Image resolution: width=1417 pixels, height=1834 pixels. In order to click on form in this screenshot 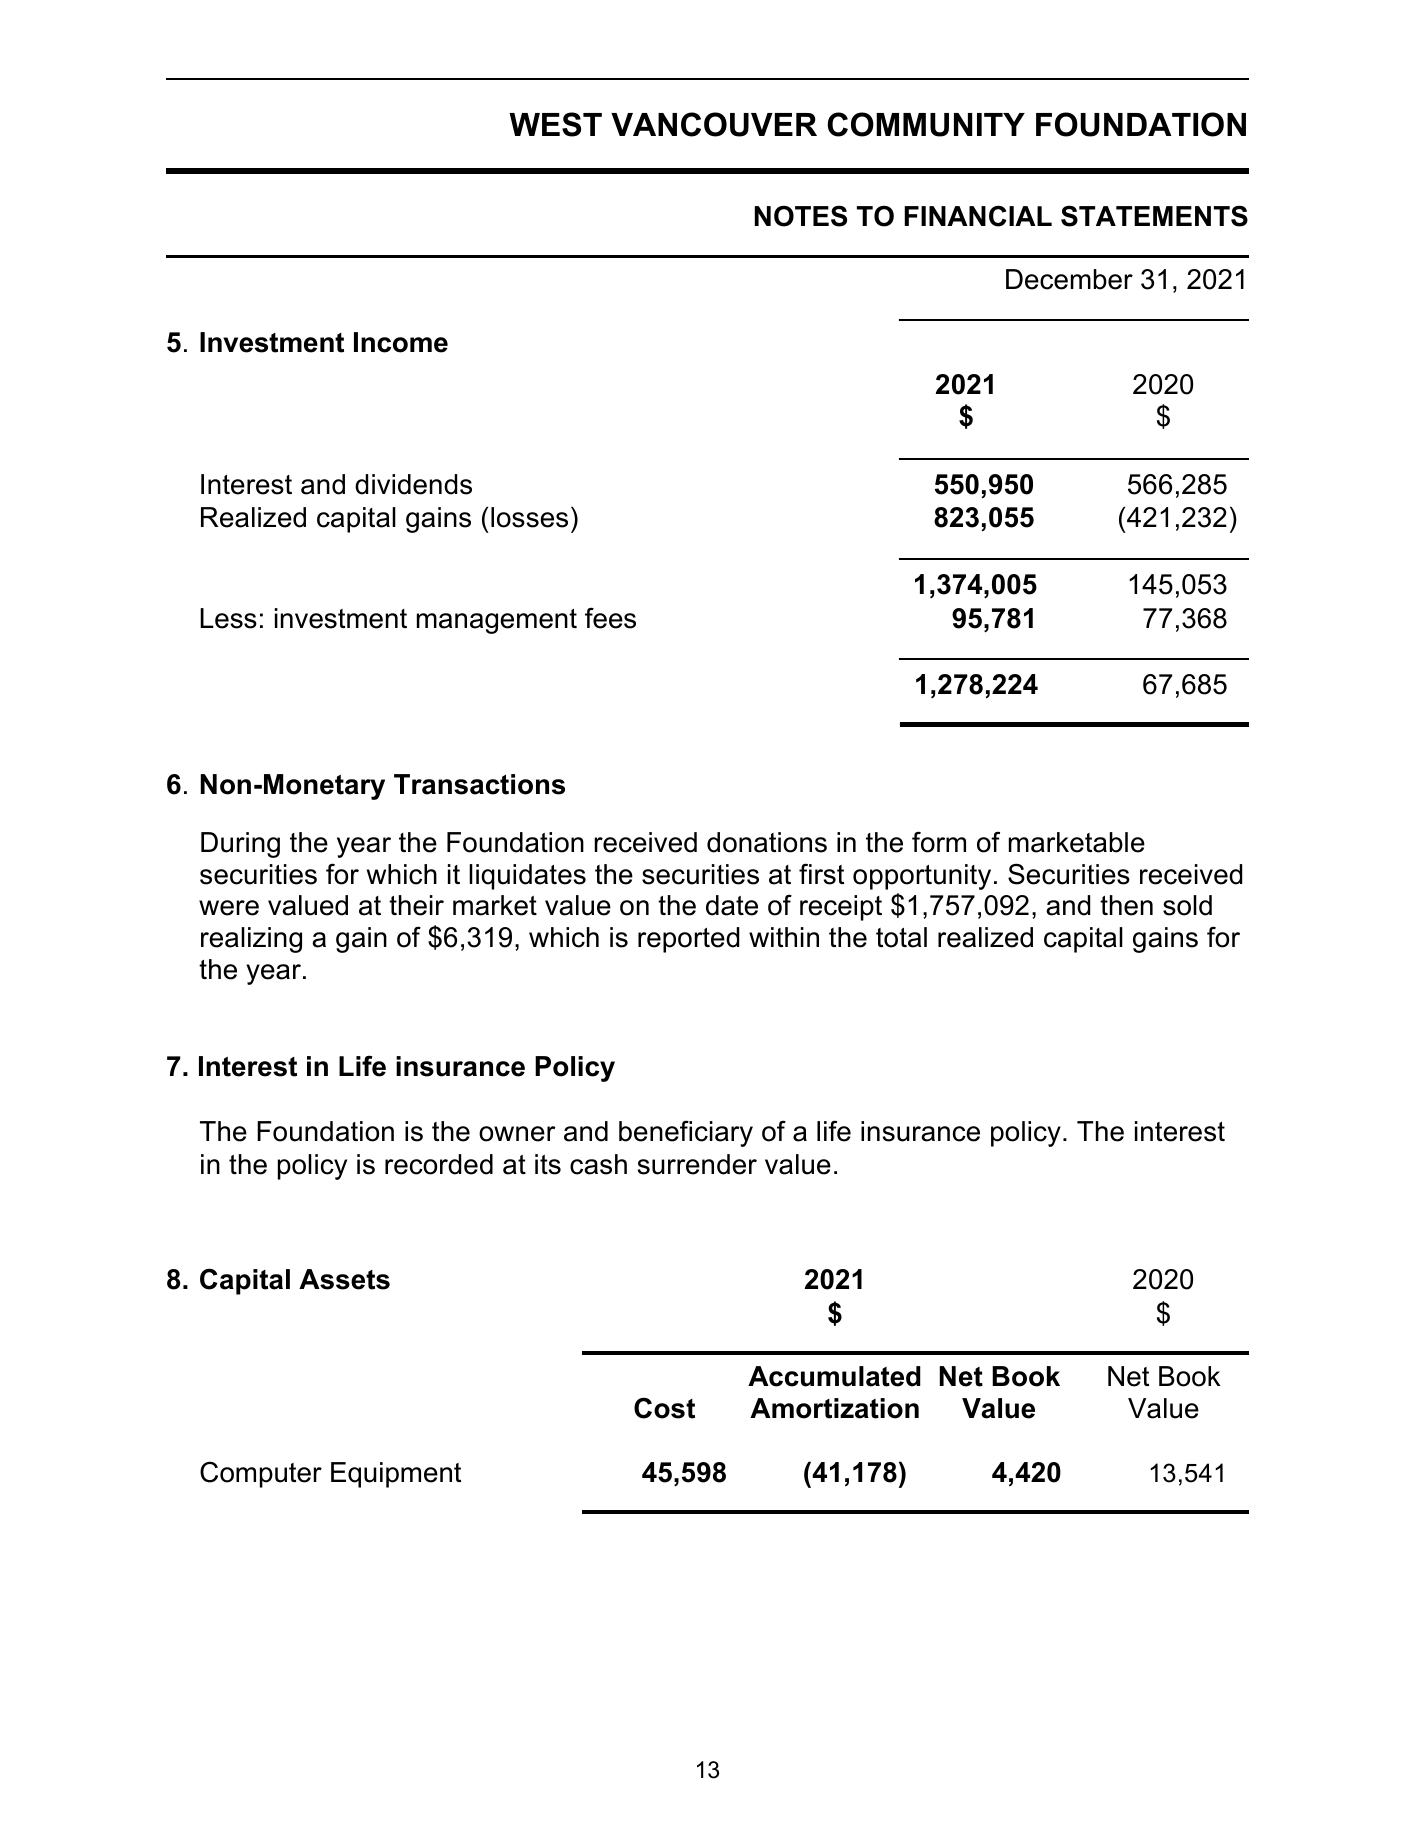, I will do `click(939, 842)`.
